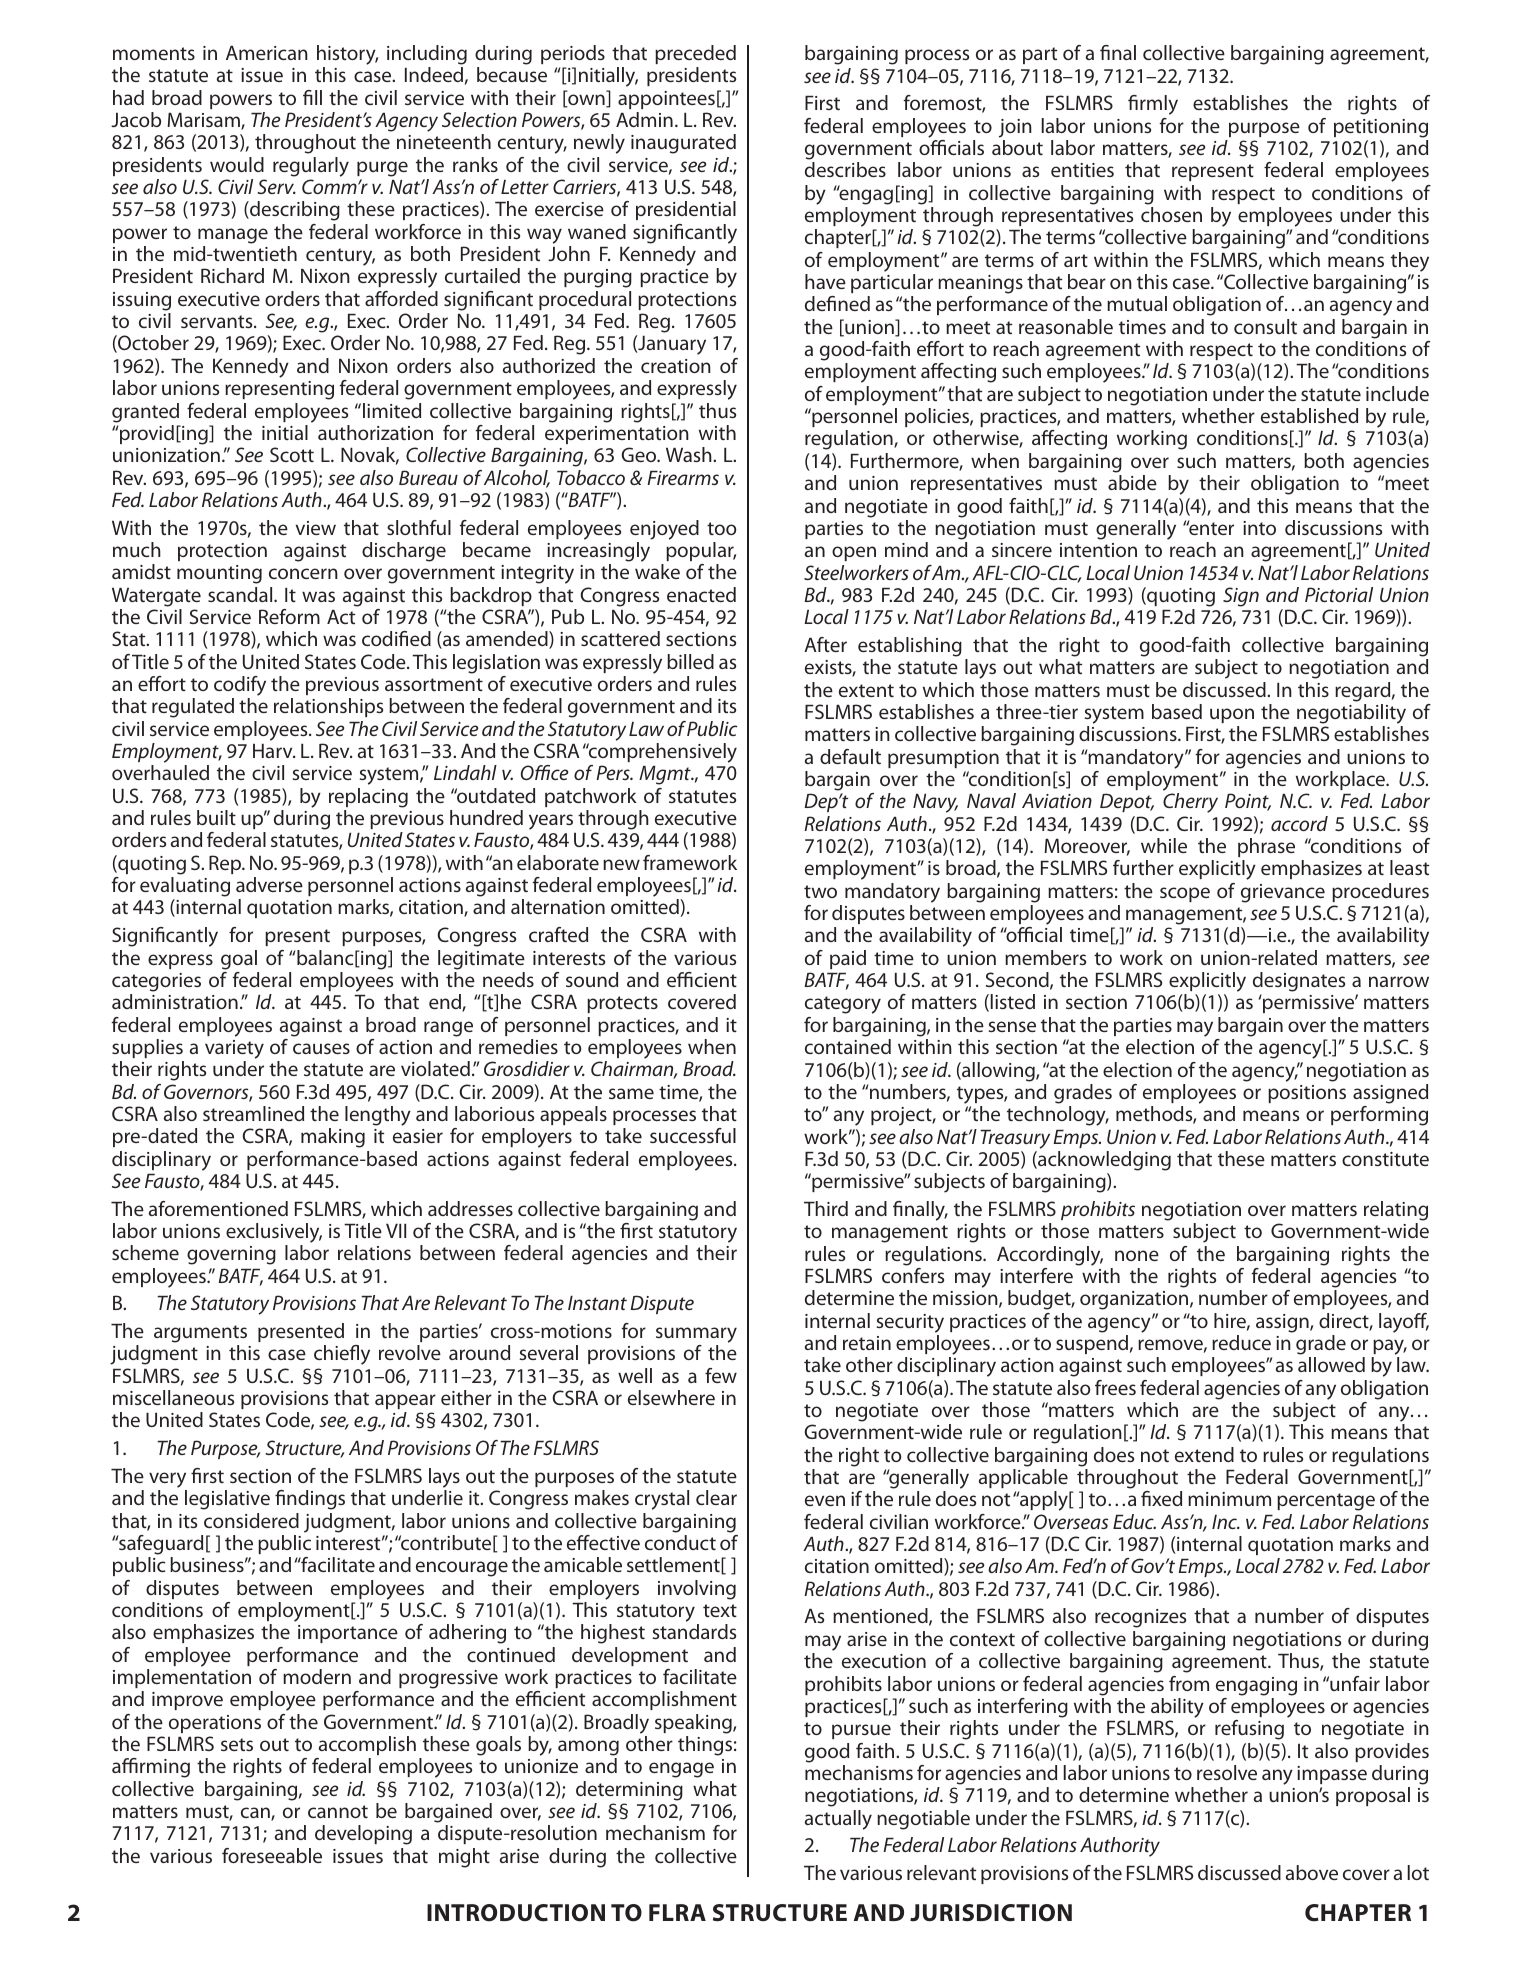  I want to click on inaugurated, so click(683, 144).
